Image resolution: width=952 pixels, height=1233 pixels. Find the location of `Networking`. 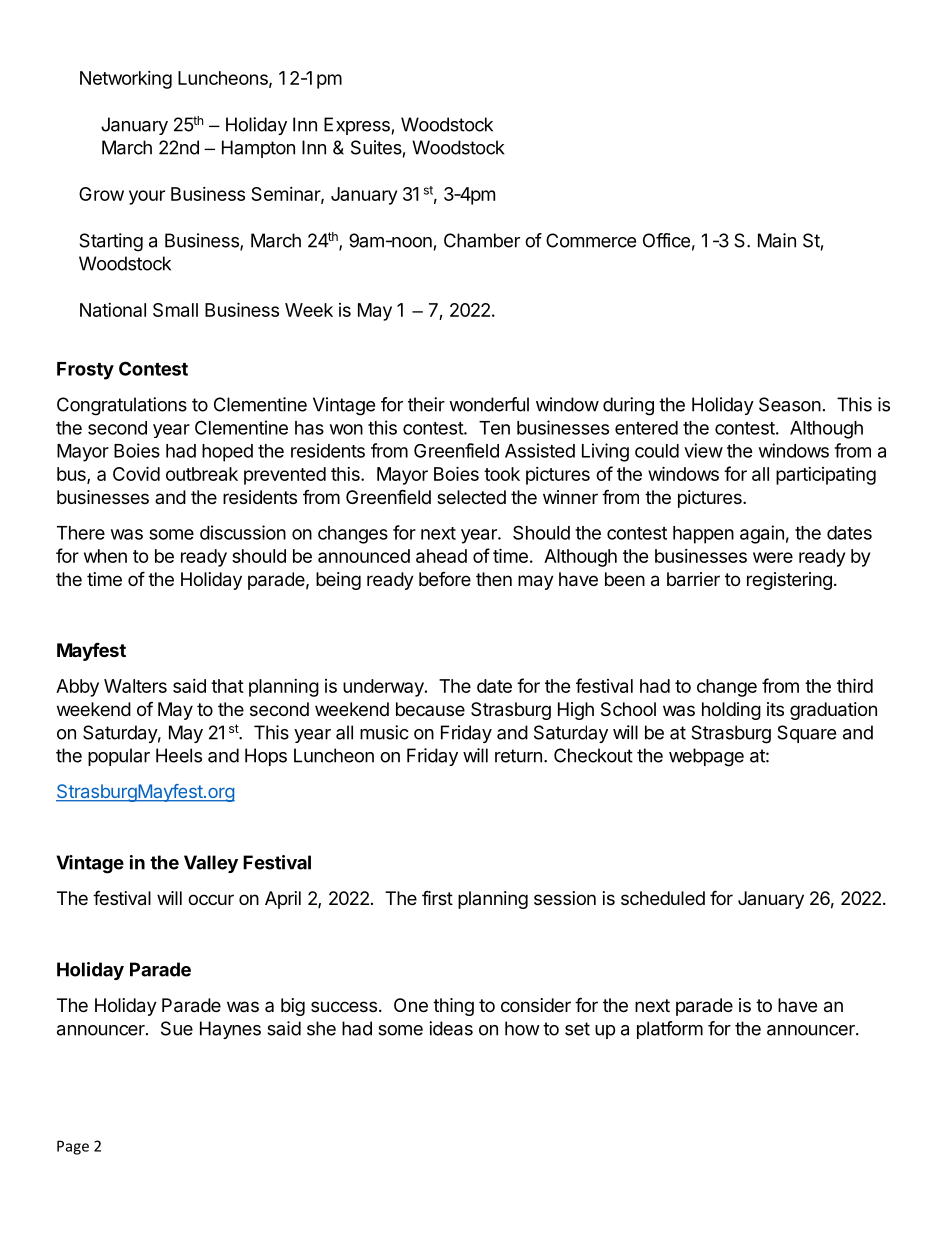

Networking is located at coordinates (126, 80).
